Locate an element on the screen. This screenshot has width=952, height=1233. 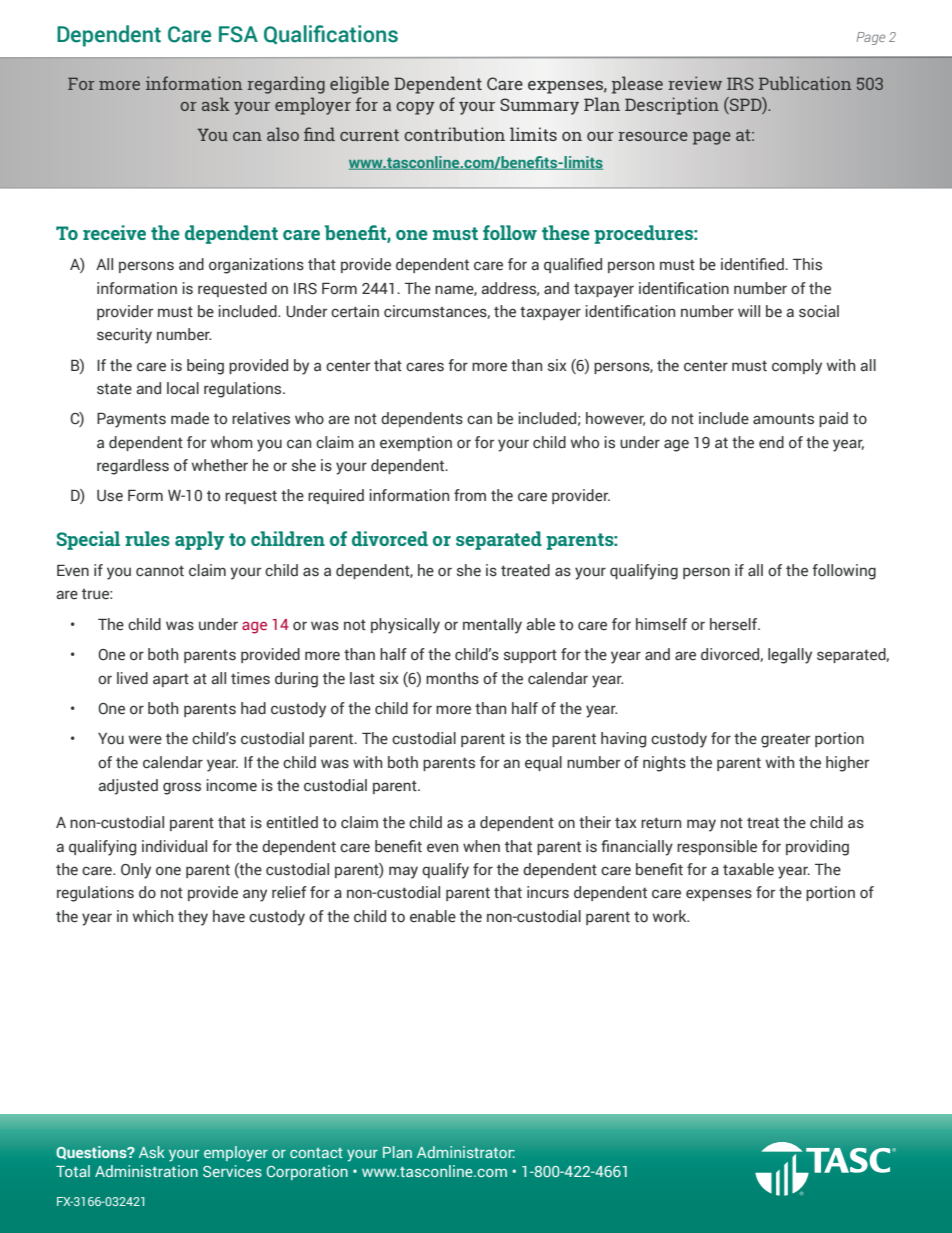
FSA is located at coordinates (238, 34).
